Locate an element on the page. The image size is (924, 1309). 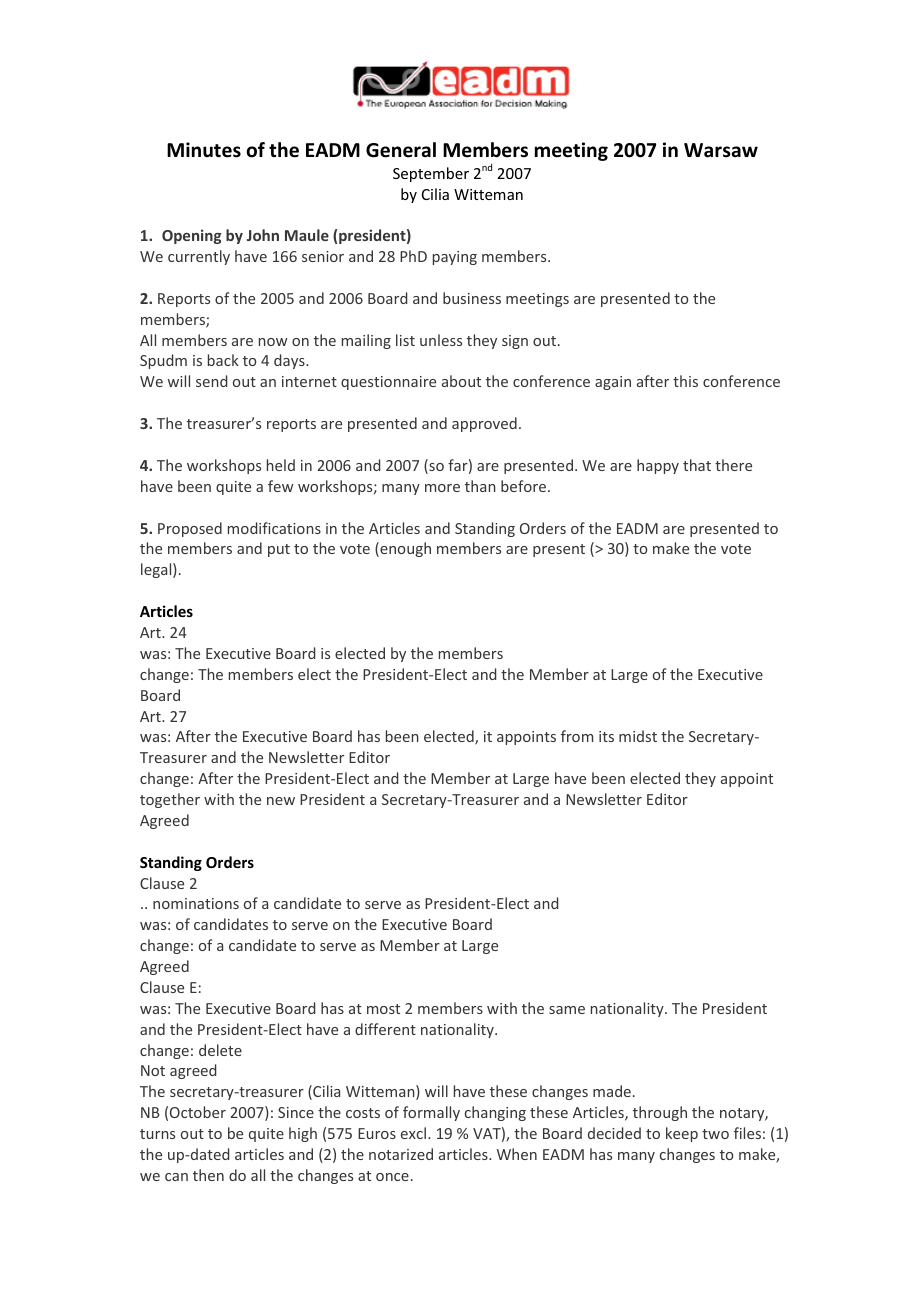
together is located at coordinates (170, 800).
